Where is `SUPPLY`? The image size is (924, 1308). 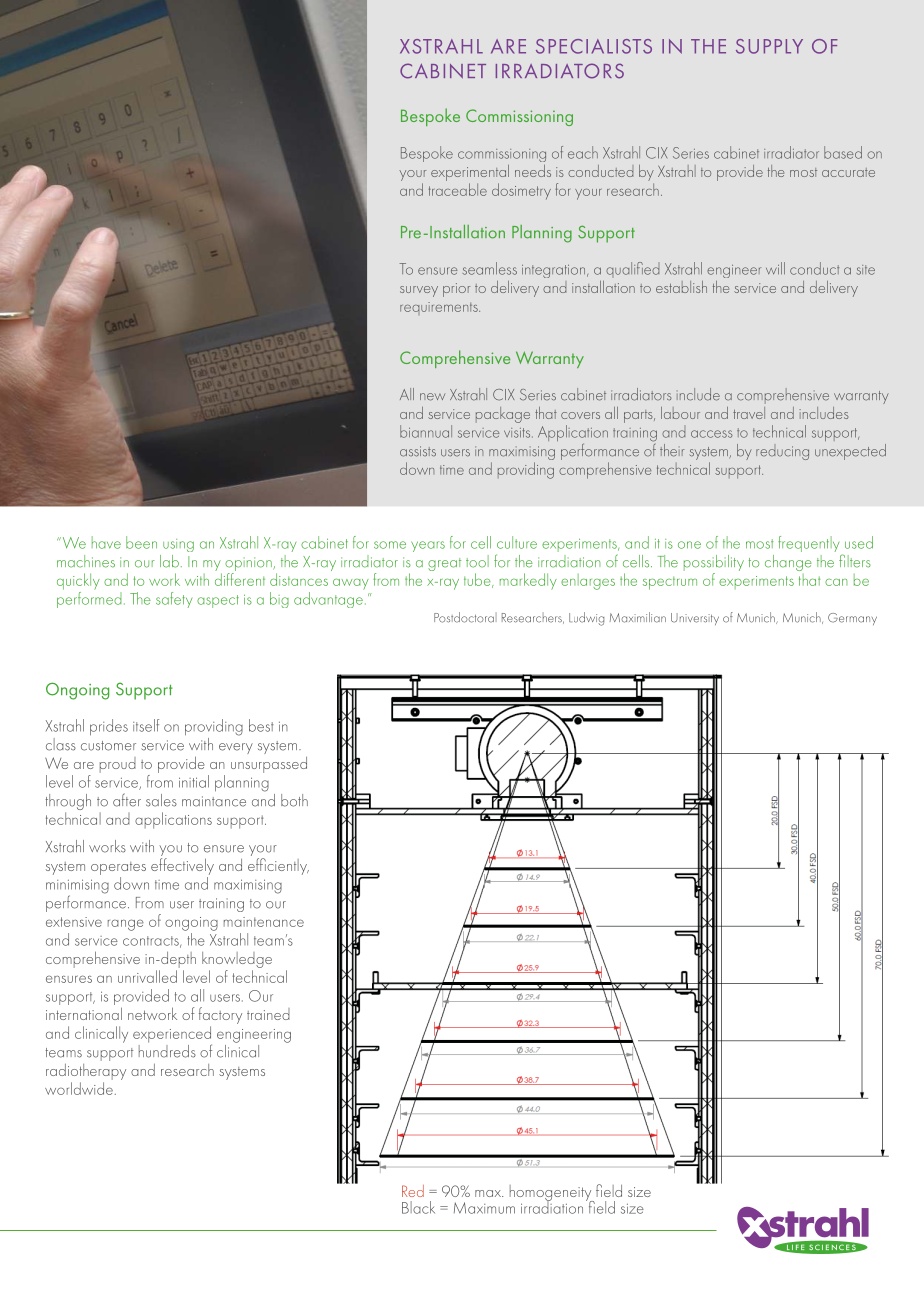
SUPPLY is located at coordinates (769, 46).
